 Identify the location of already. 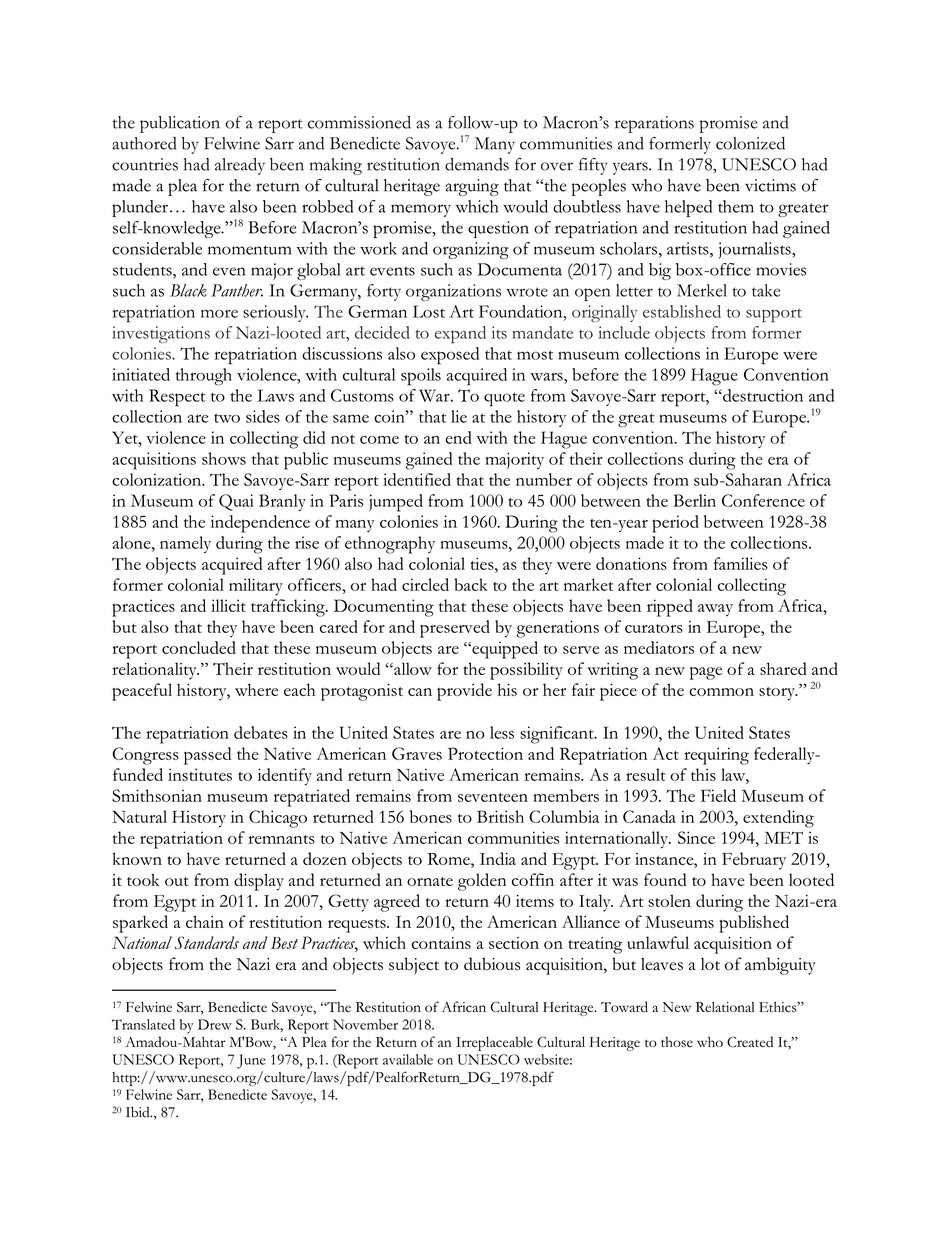
(240, 166).
